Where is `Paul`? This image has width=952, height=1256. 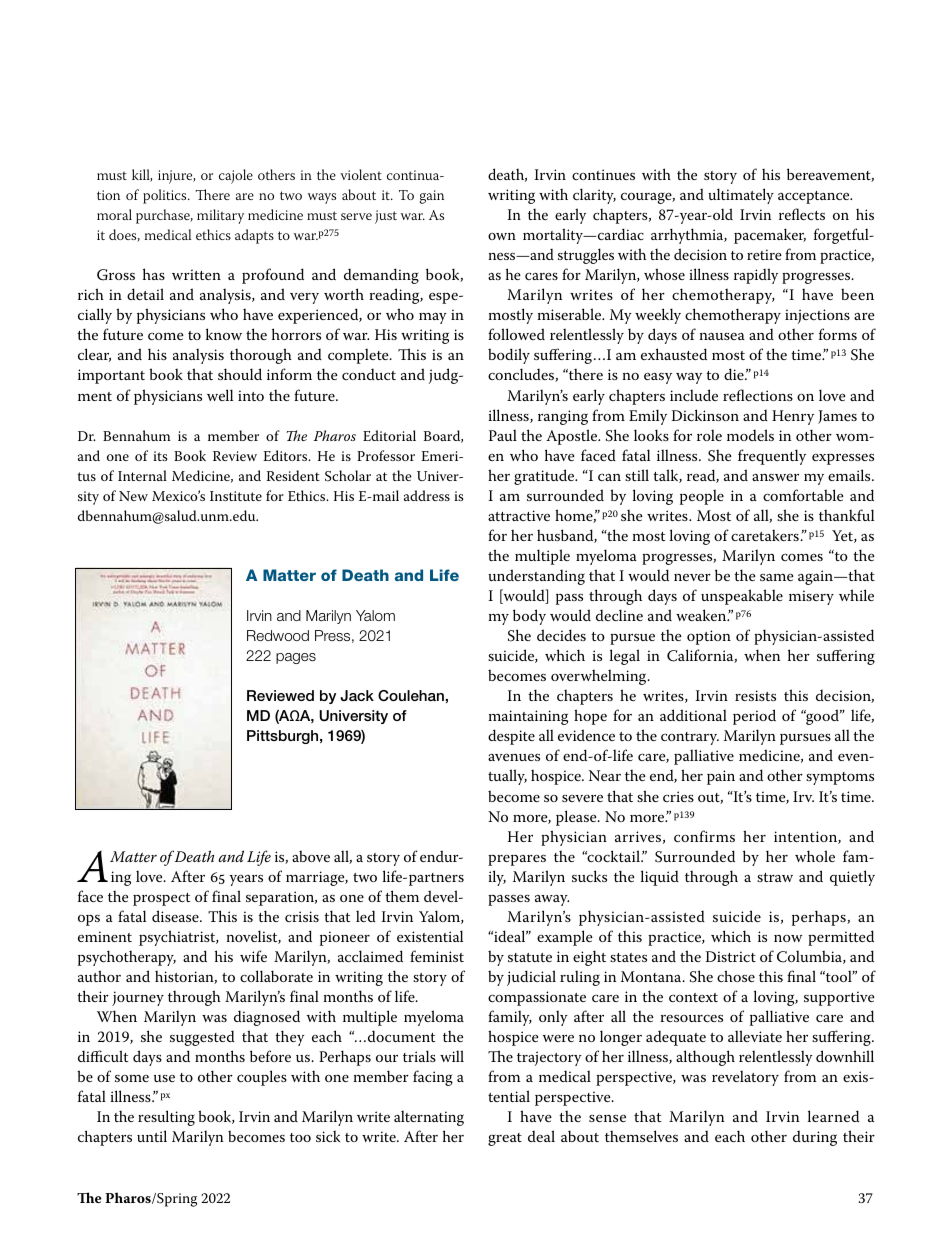
Paul is located at coordinates (503, 435).
